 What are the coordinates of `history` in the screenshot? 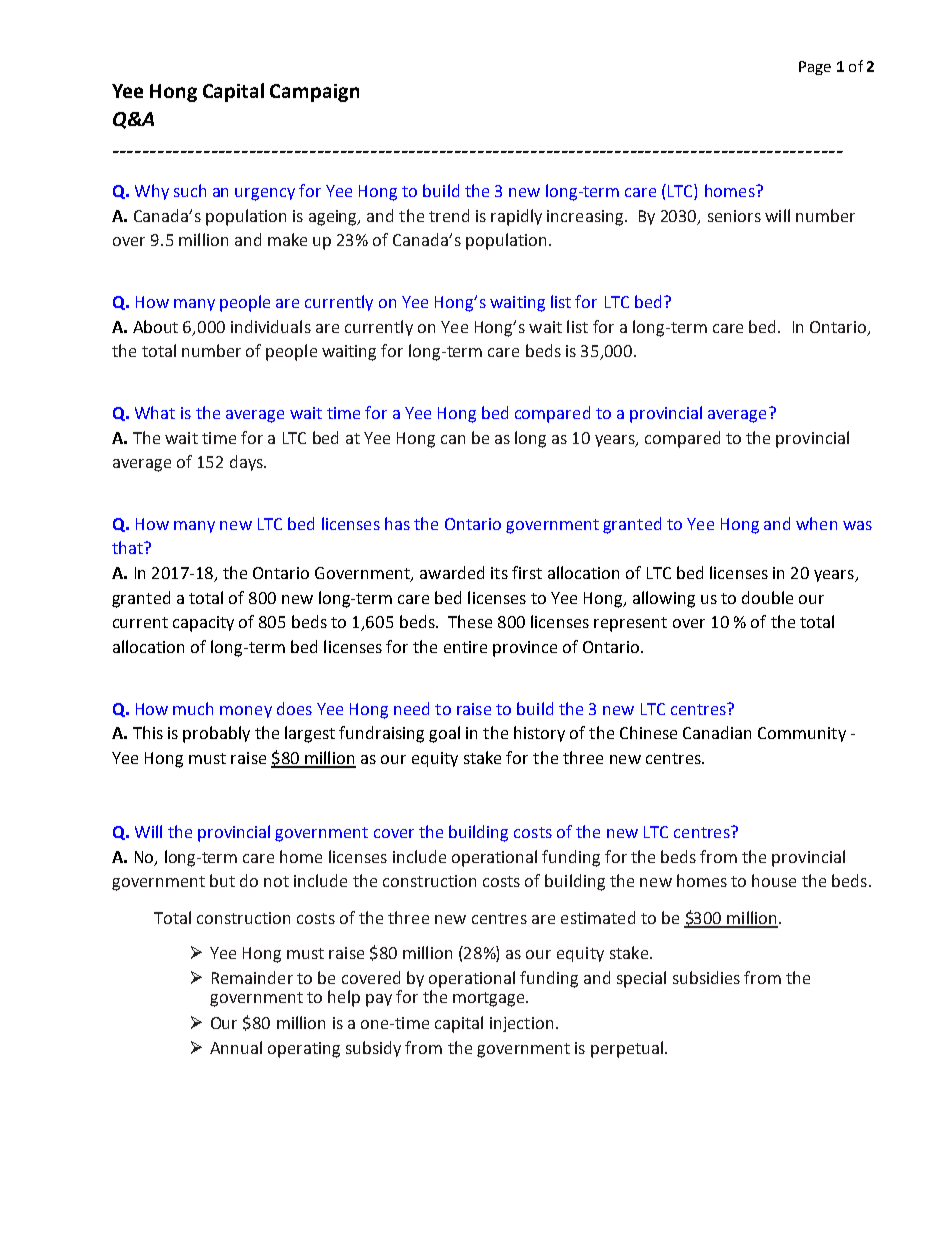 It's located at (539, 734).
